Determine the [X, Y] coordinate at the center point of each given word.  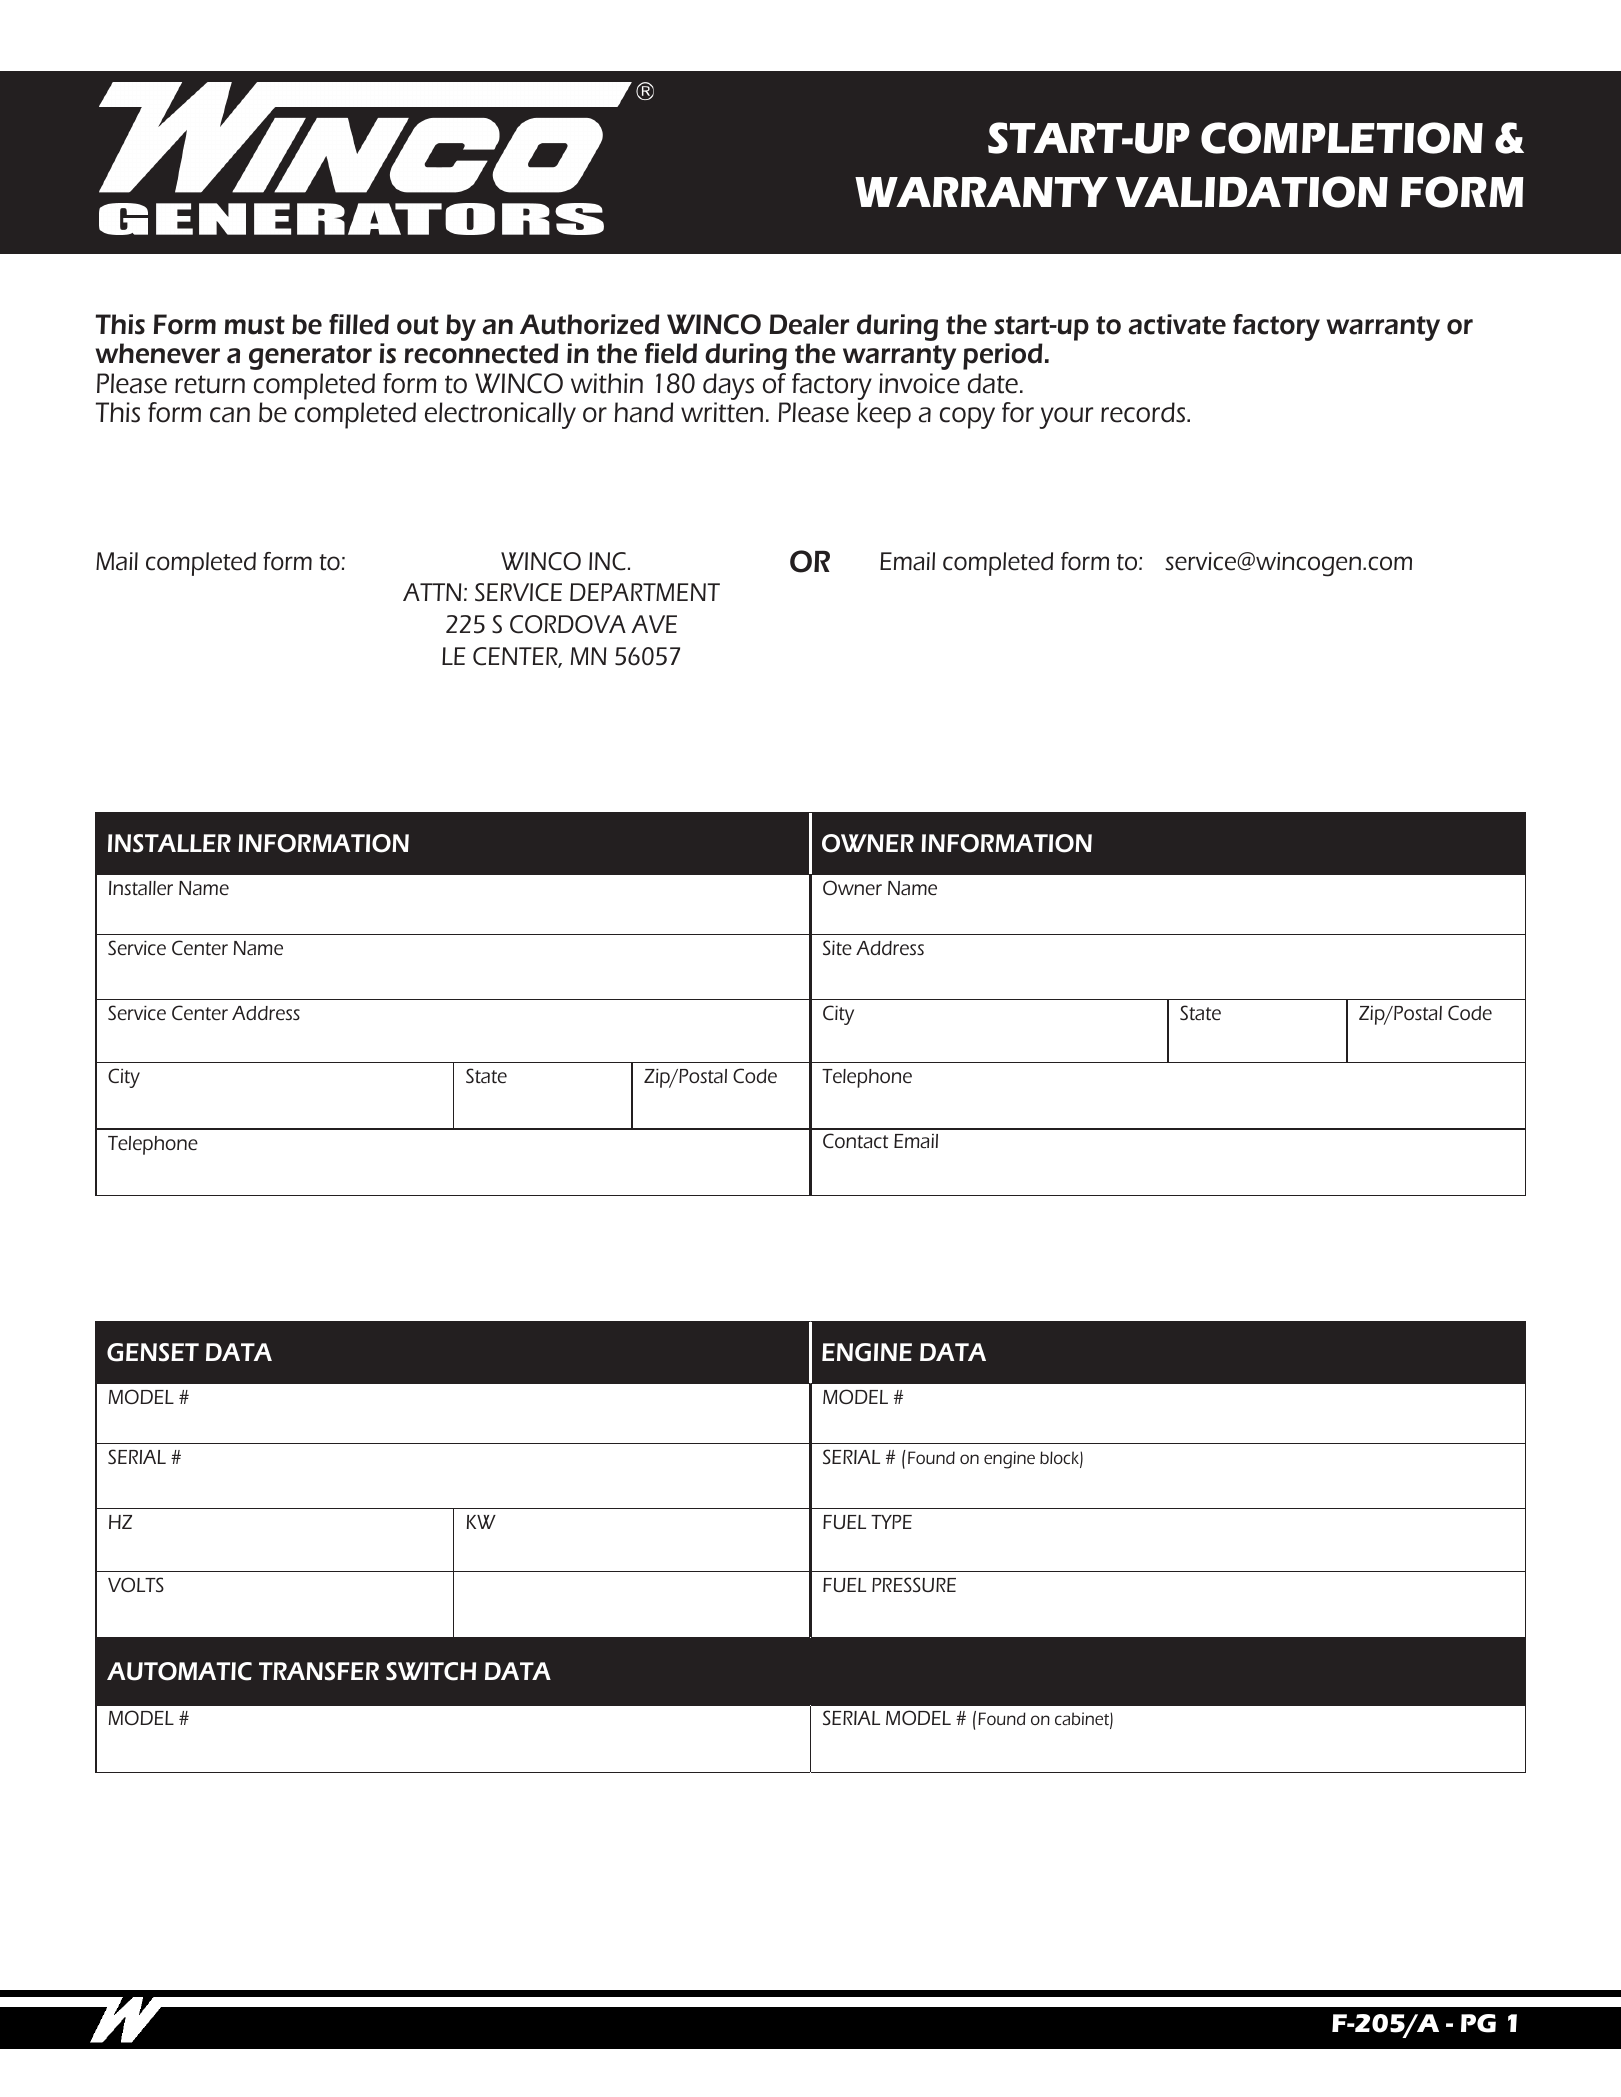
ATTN [432, 592]
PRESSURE [914, 1584]
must [255, 325]
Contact [855, 1140]
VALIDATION [1252, 192]
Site [837, 947]
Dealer [809, 324]
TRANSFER [319, 1671]
